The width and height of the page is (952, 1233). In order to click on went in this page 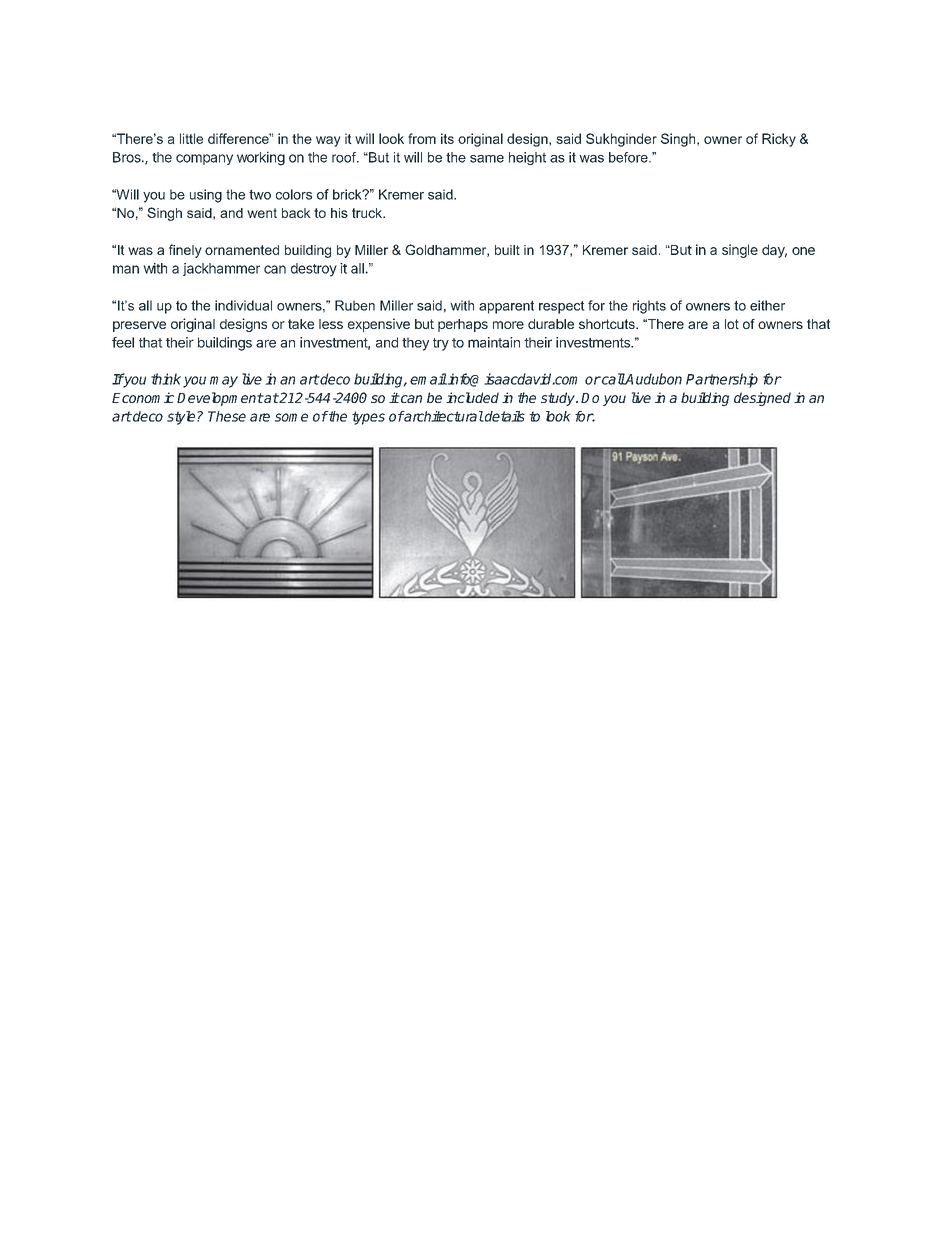, I will do `click(262, 213)`.
